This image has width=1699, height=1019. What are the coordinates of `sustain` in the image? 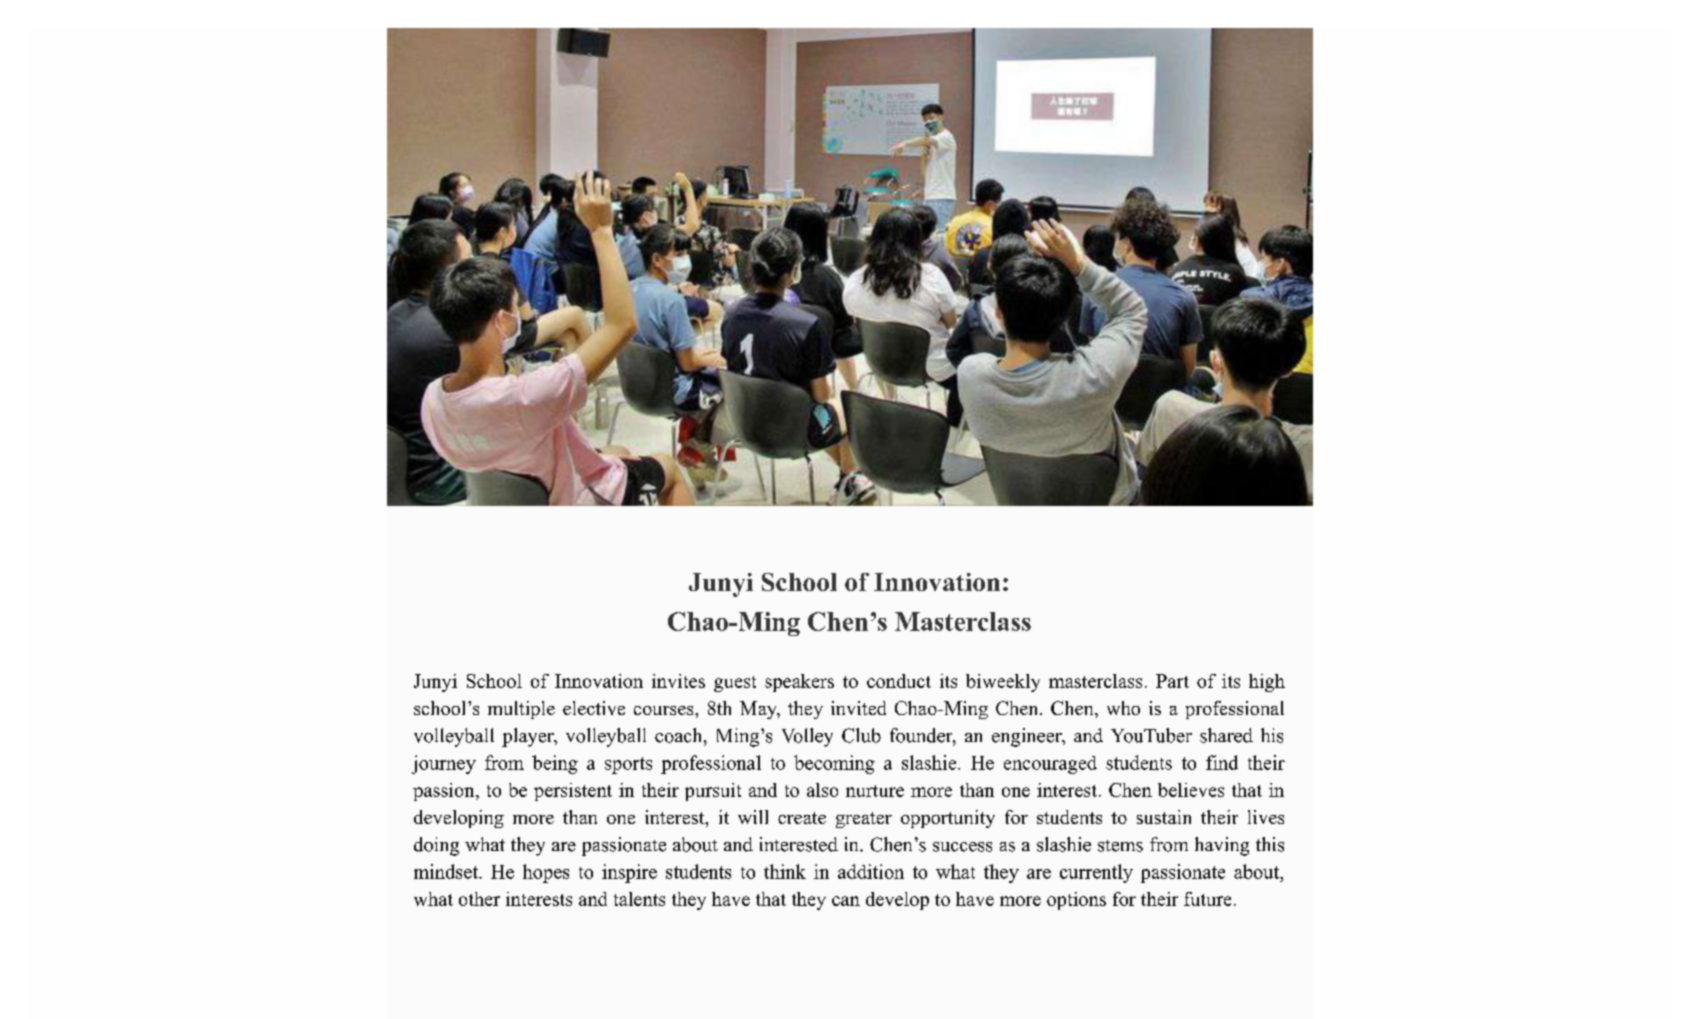 It's located at (1164, 817).
